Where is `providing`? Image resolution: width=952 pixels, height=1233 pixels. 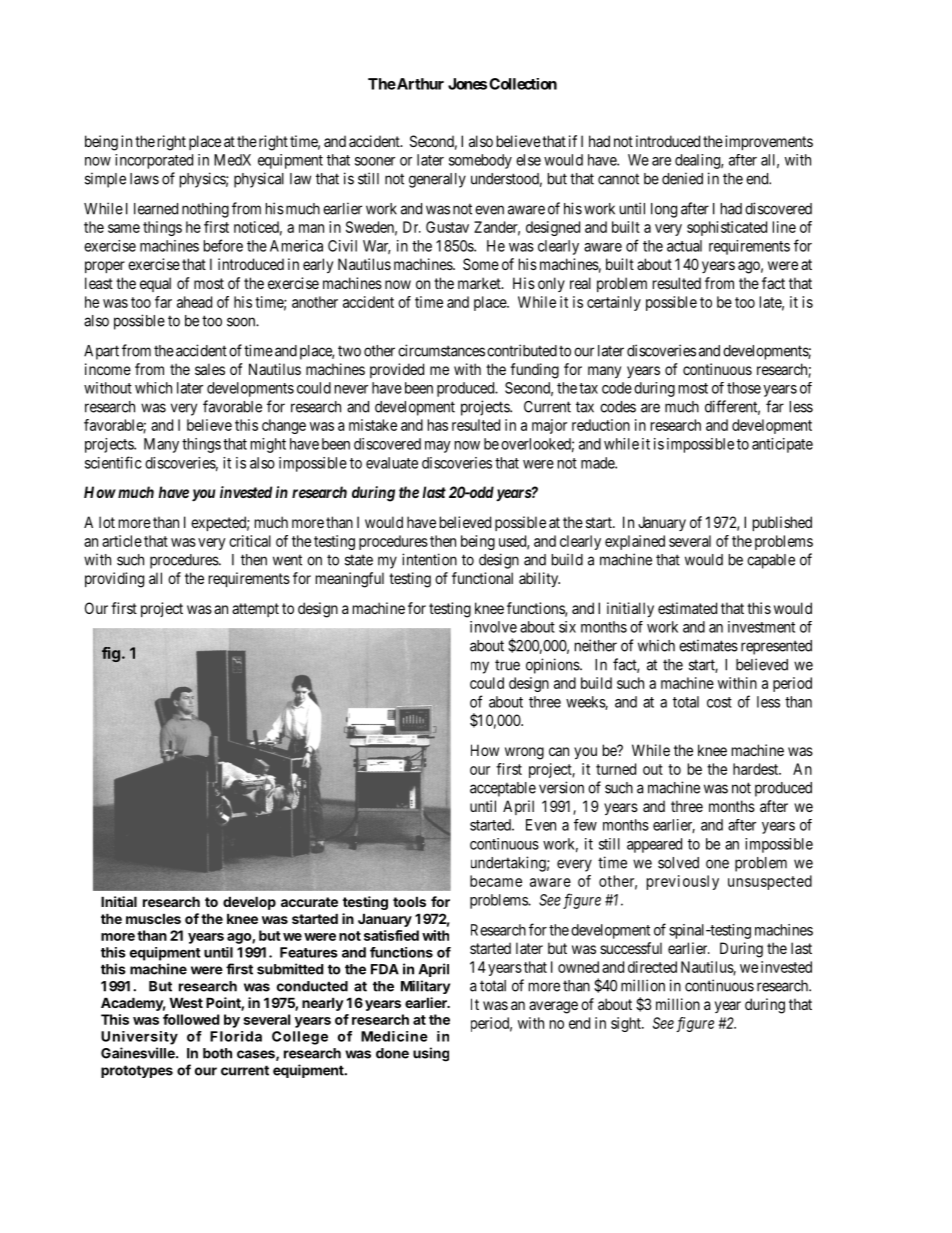
providing is located at coordinates (114, 580).
